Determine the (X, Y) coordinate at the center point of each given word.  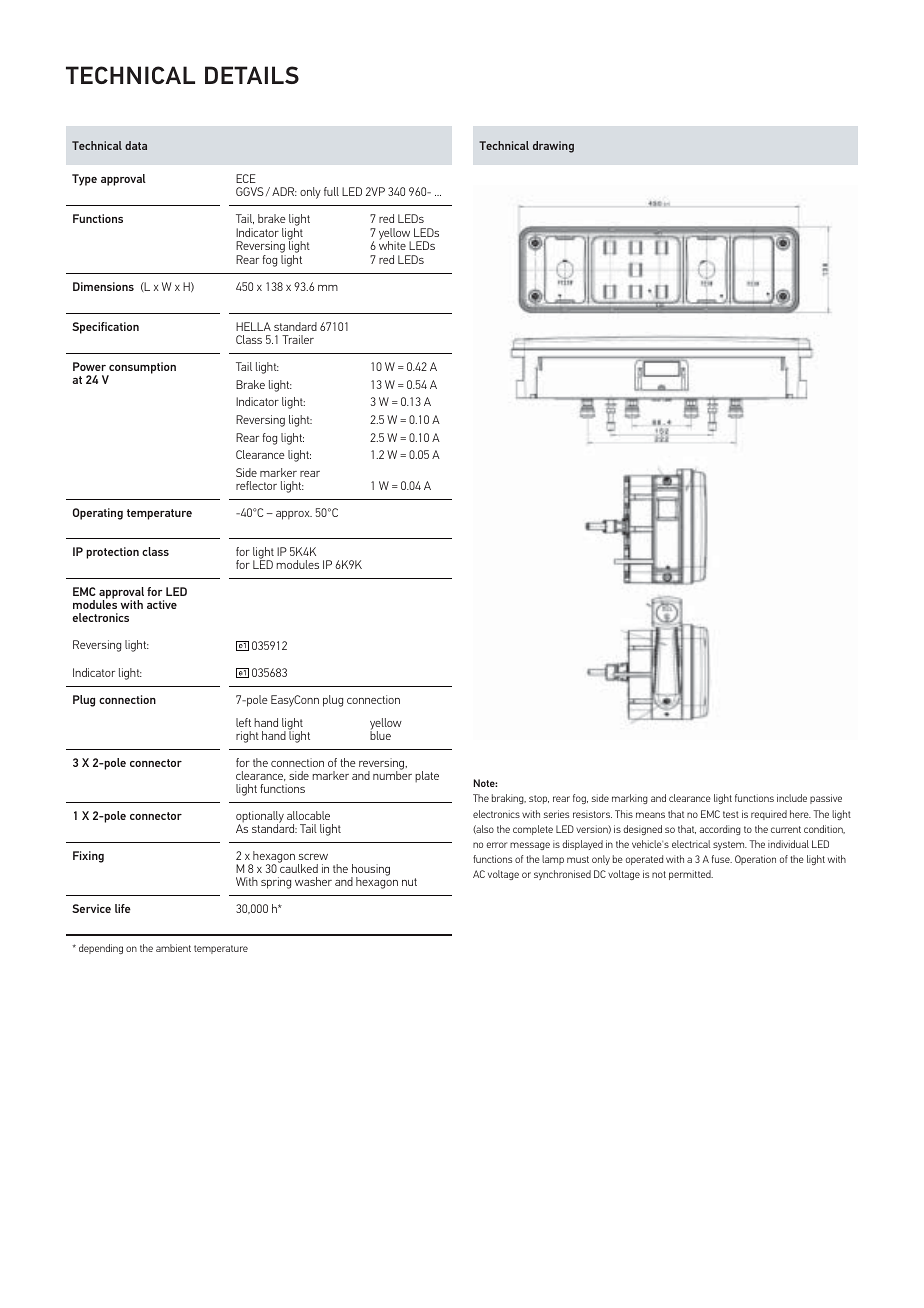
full (331, 191)
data (136, 145)
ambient (173, 948)
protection (112, 553)
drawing (553, 147)
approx (294, 515)
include (792, 798)
